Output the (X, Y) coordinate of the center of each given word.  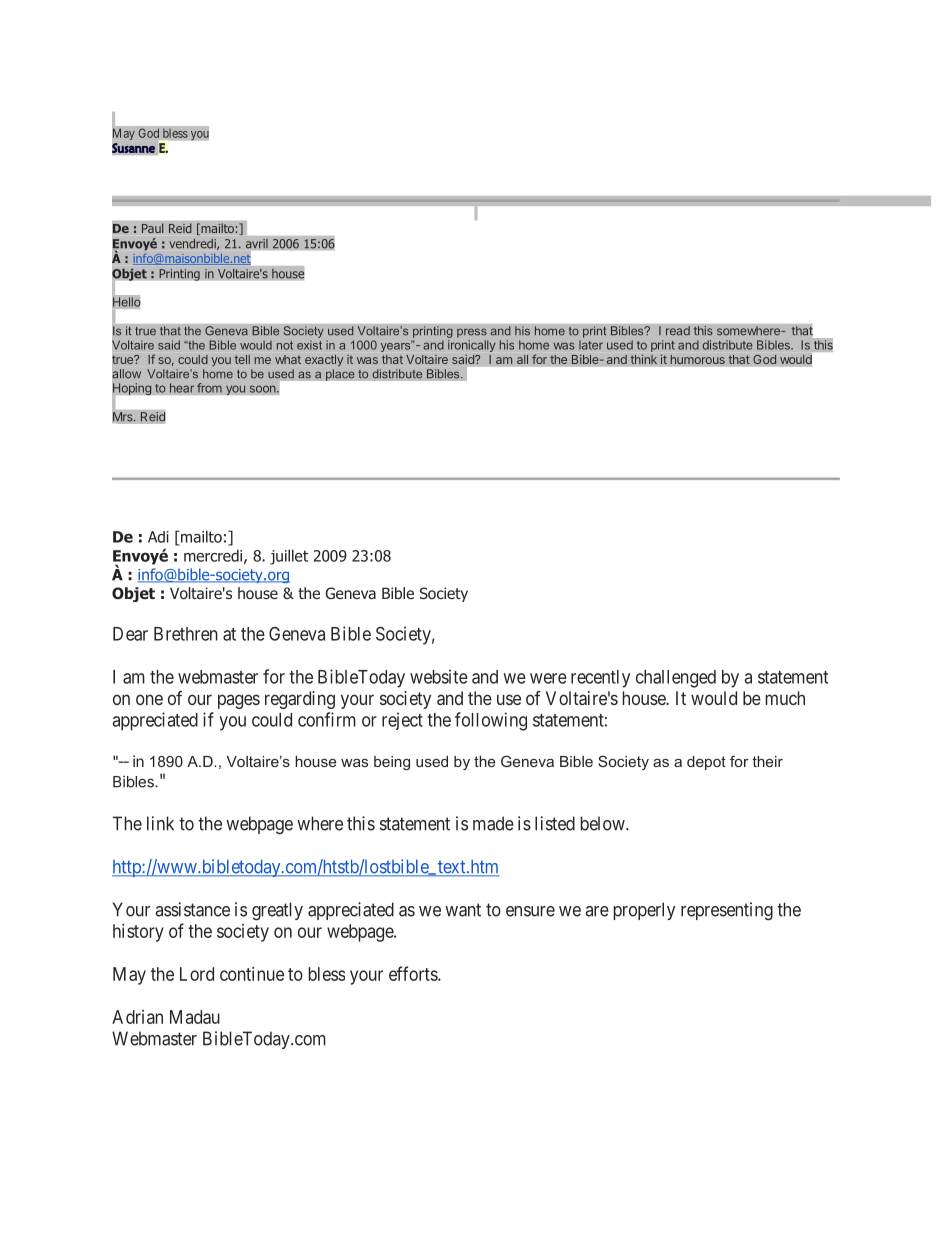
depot (706, 763)
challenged (676, 679)
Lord (197, 974)
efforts (414, 973)
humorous (697, 359)
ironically (472, 346)
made (493, 823)
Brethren (186, 634)
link (160, 823)
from (209, 388)
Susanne (133, 148)
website (439, 676)
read (678, 331)
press (472, 333)
